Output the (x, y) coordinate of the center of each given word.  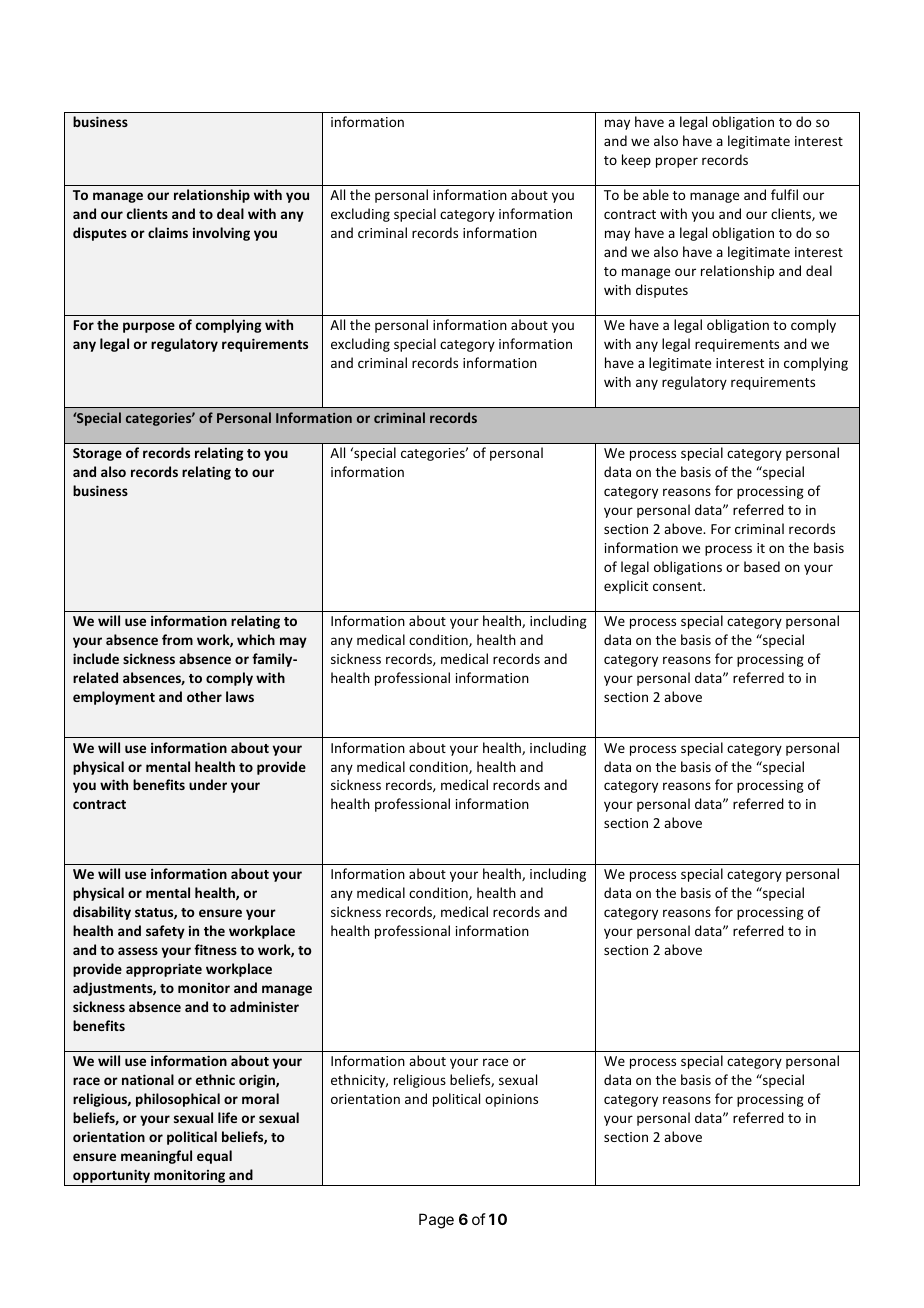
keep (636, 161)
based (762, 566)
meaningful (156, 1157)
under (208, 784)
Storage (97, 454)
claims (168, 232)
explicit (626, 587)
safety (165, 932)
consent (678, 586)
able (656, 194)
